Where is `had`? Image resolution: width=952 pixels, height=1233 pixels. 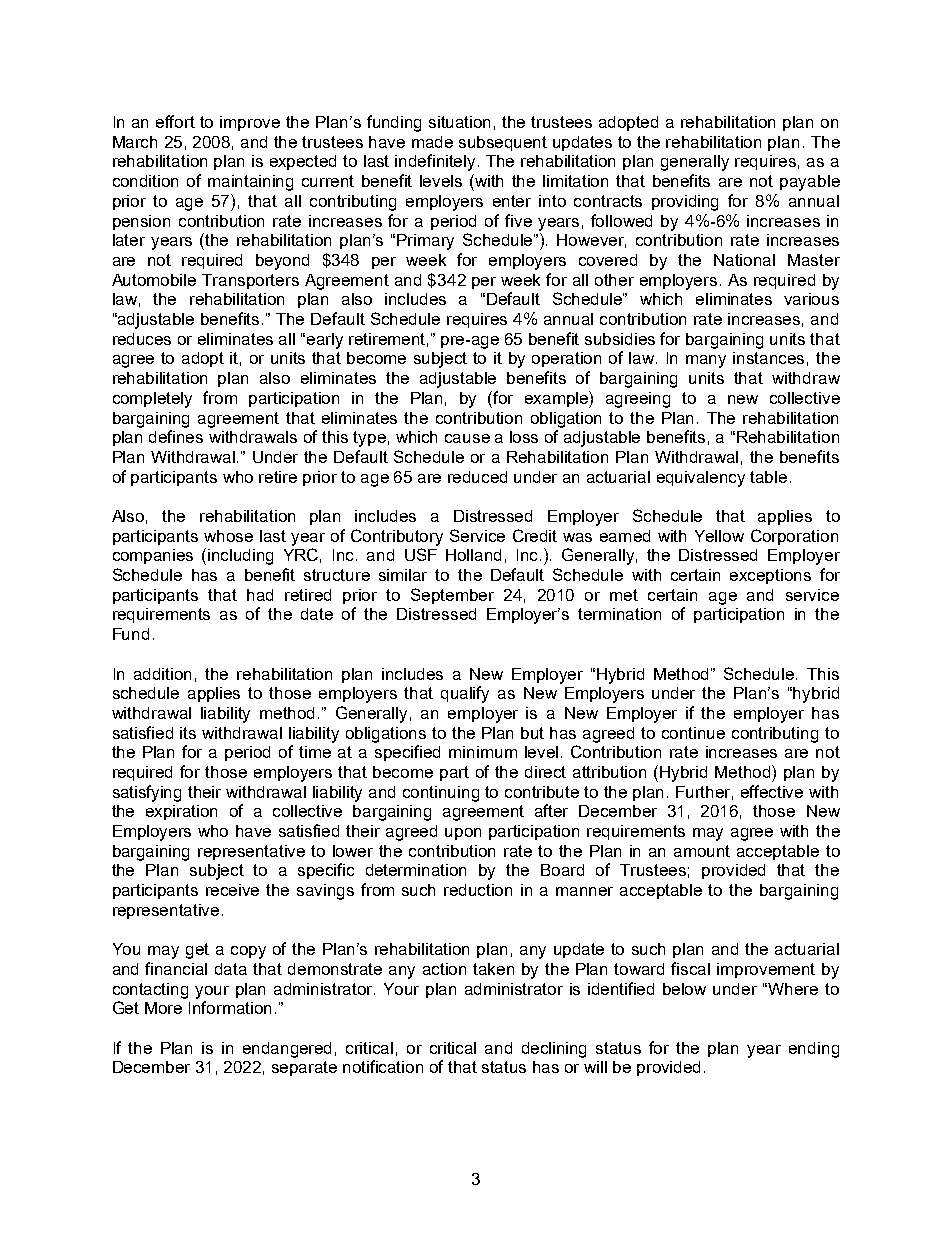
had is located at coordinates (260, 595).
